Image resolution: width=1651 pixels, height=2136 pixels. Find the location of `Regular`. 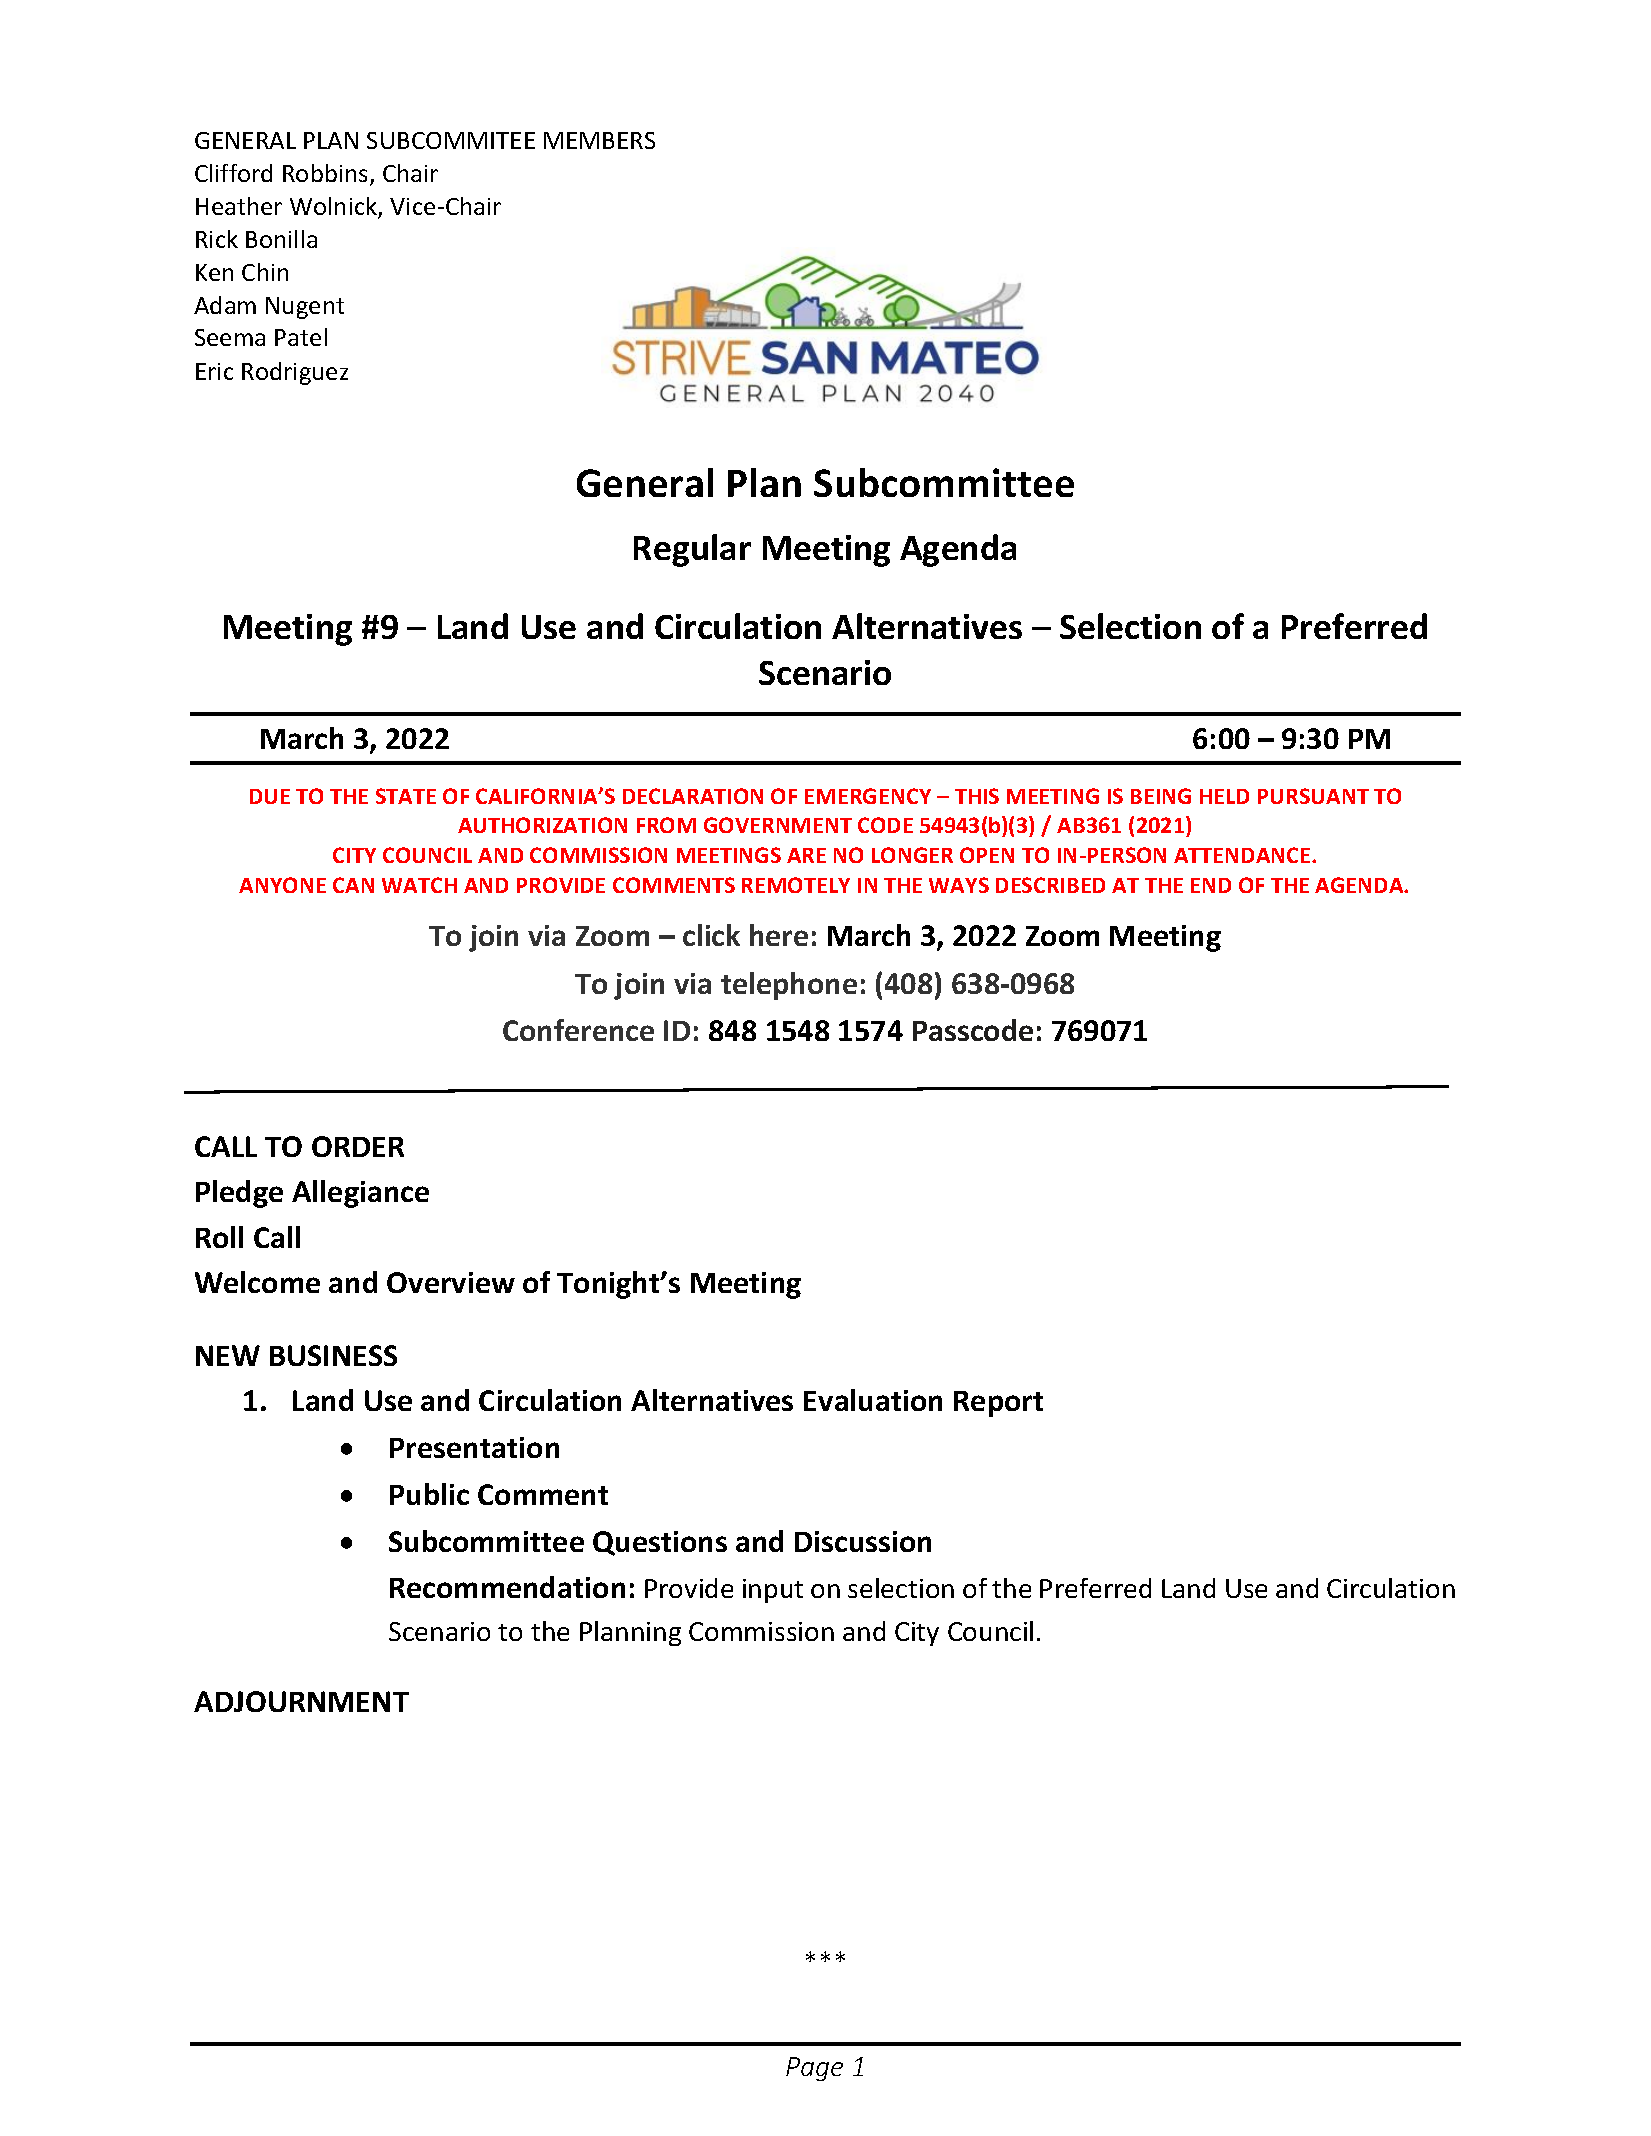

Regular is located at coordinates (692, 550).
